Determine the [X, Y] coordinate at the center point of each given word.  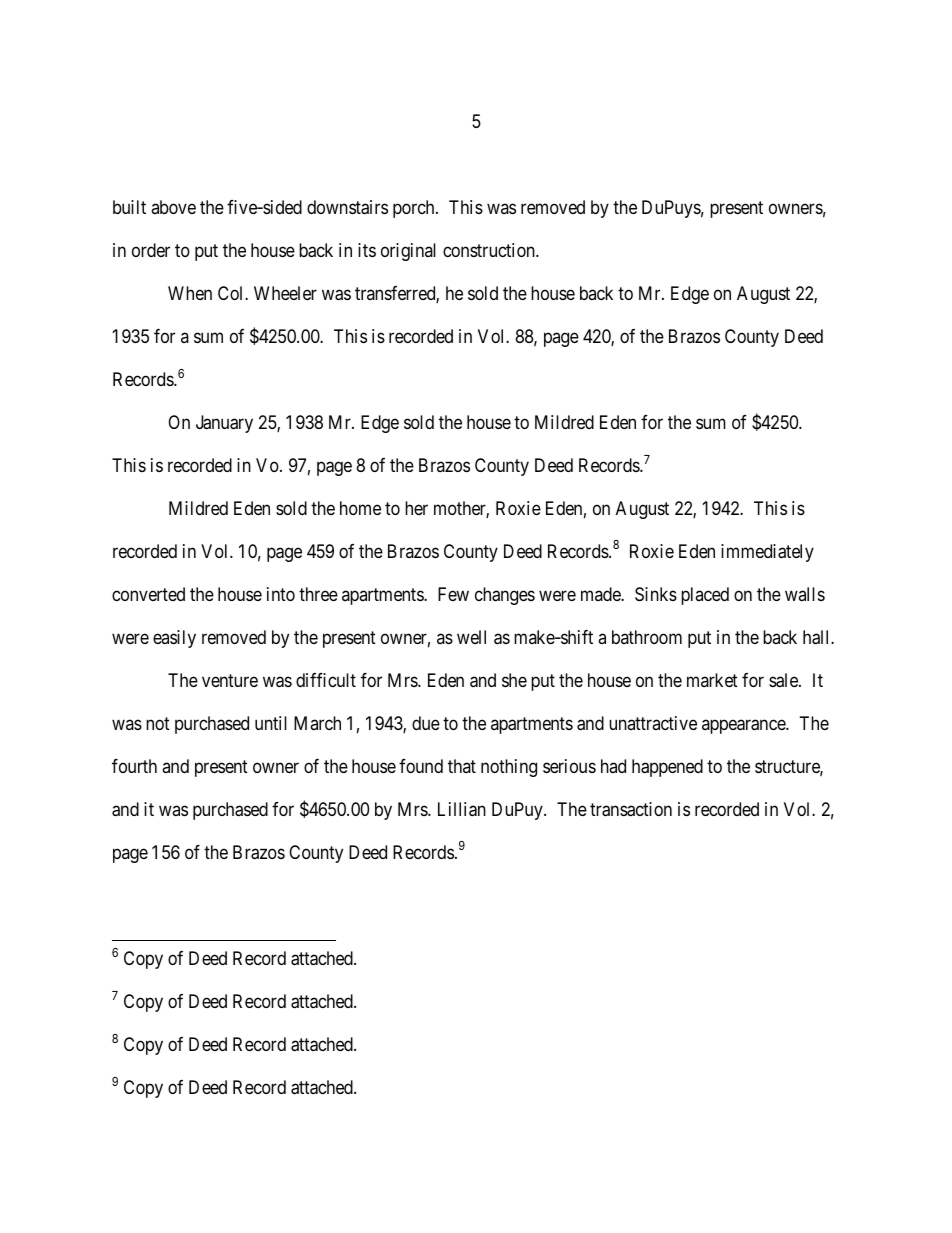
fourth [134, 766]
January [224, 424]
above [173, 207]
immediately [767, 553]
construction [490, 250]
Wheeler [285, 293]
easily [174, 639]
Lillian [462, 809]
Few [453, 594]
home [360, 508]
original [408, 252]
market [712, 680]
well [471, 637]
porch [415, 209]
